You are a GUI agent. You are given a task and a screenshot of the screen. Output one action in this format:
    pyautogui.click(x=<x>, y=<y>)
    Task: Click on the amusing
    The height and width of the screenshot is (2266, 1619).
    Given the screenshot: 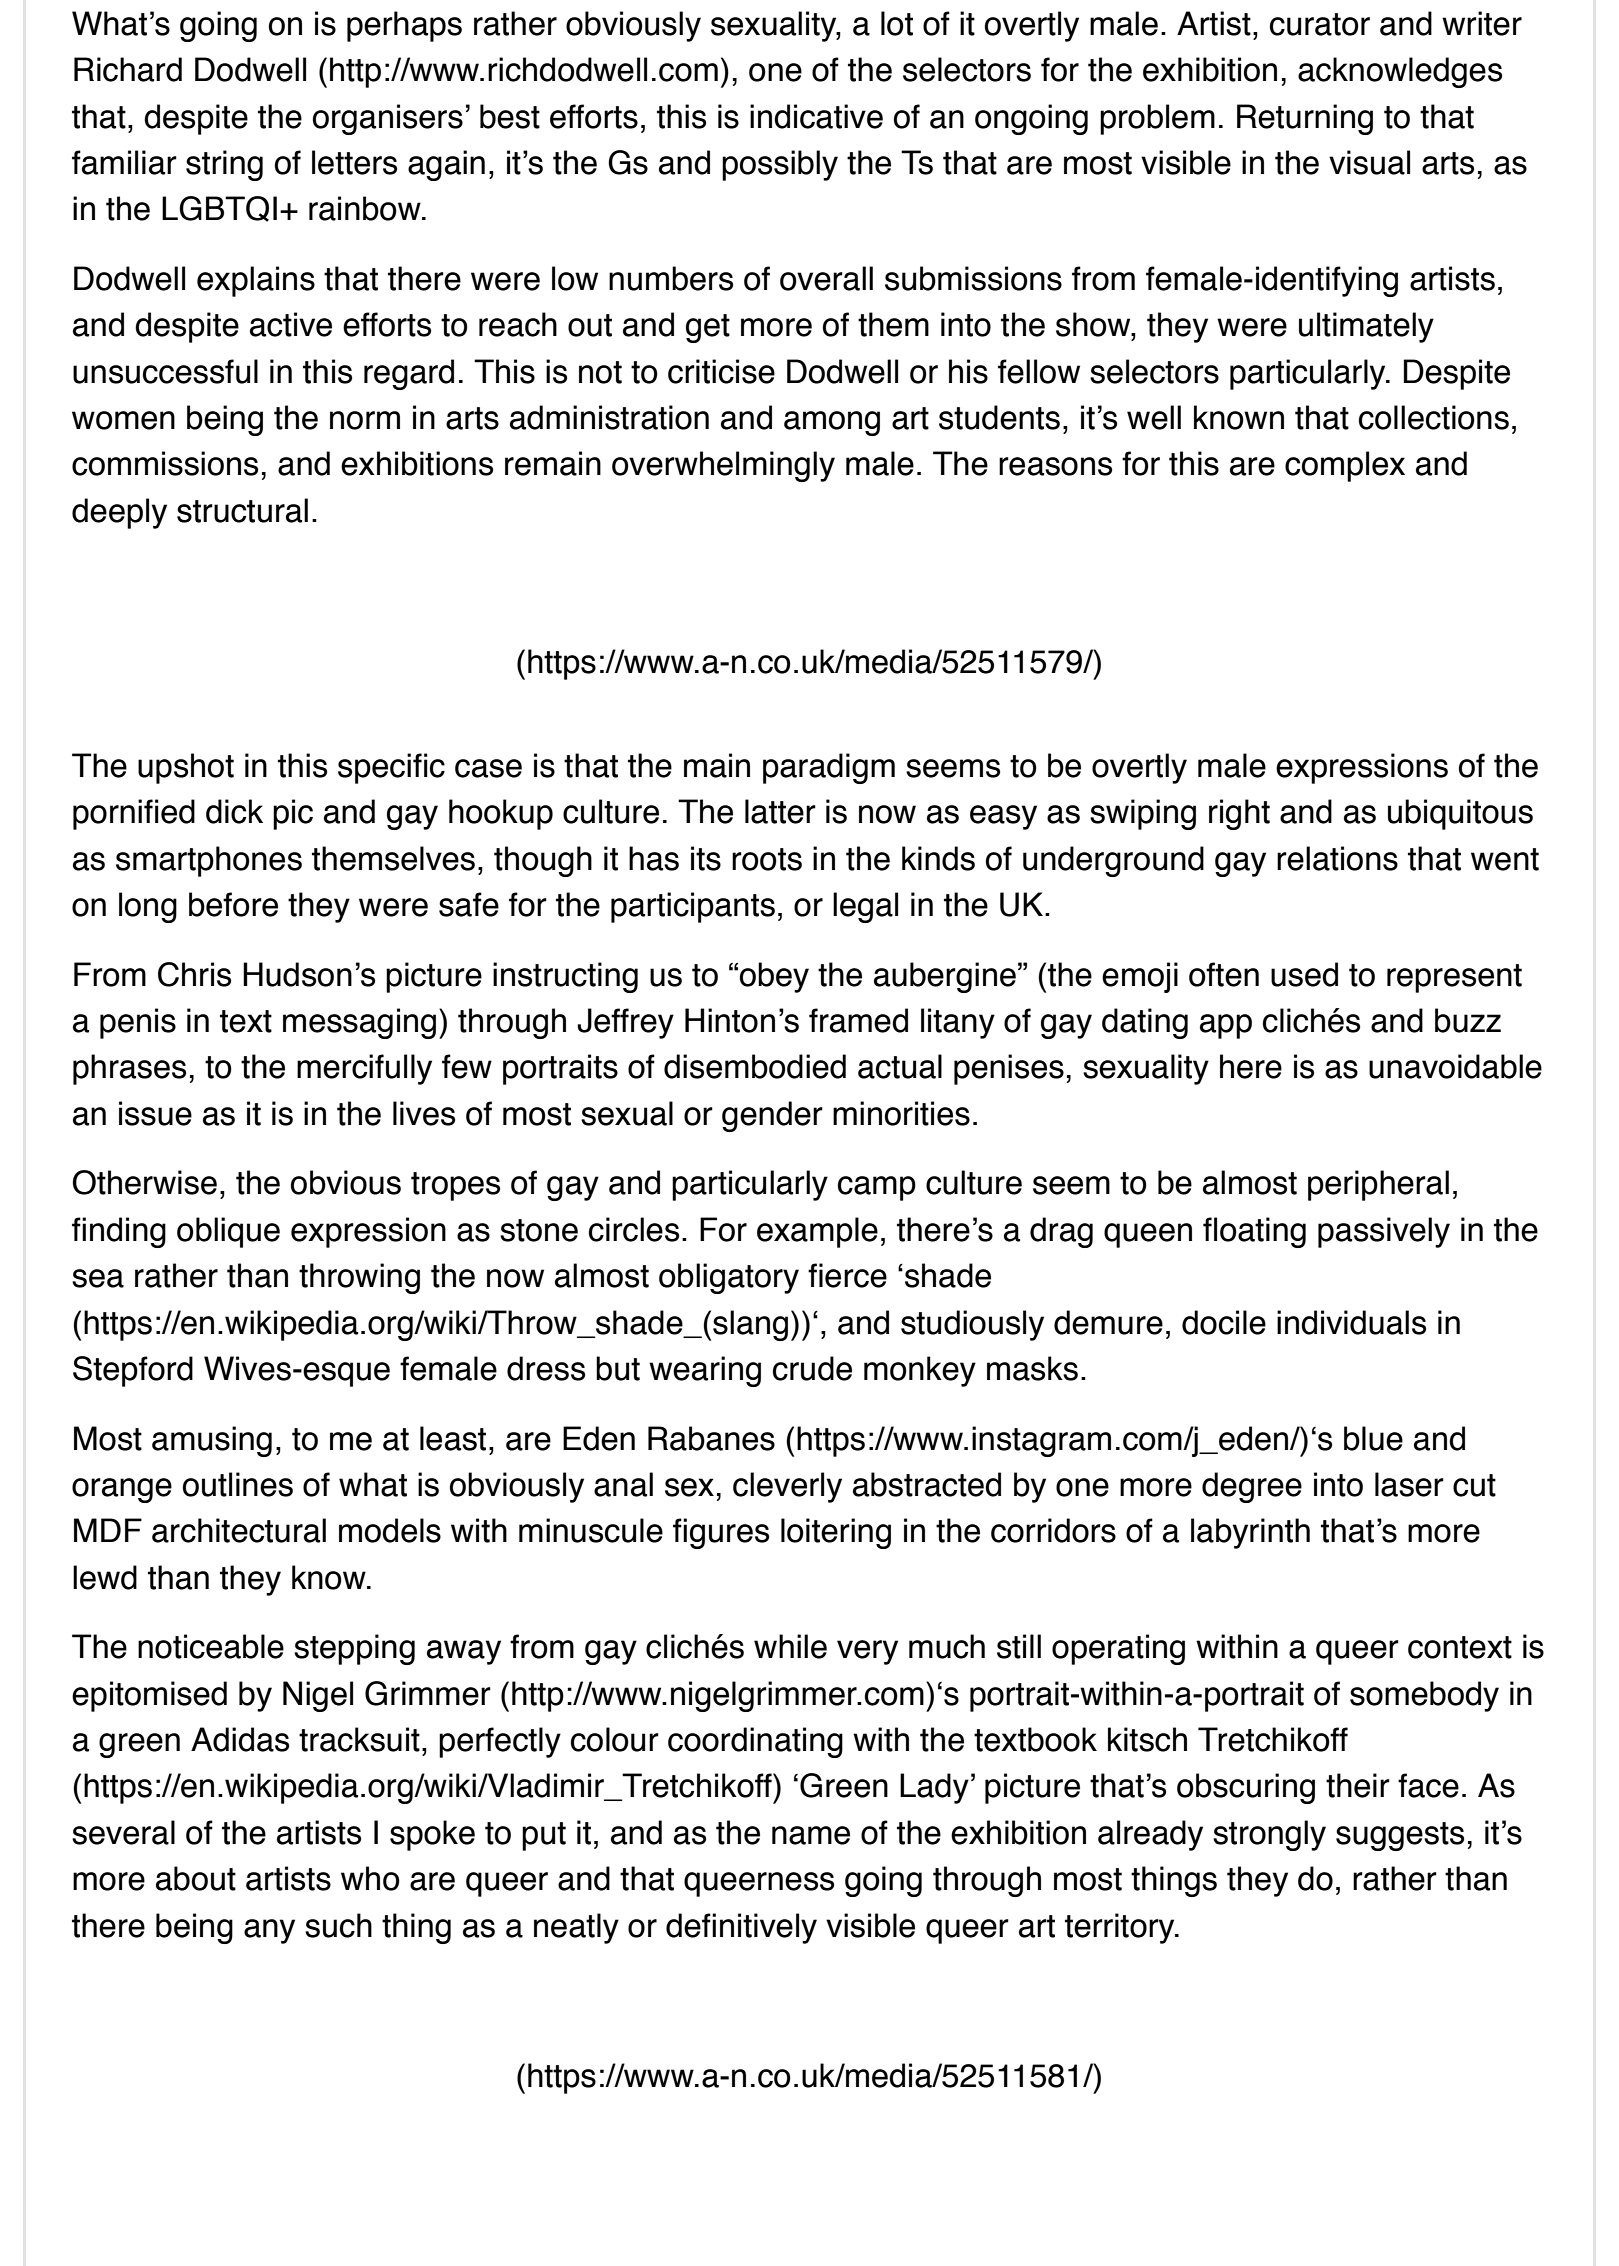 What is the action you would take?
    pyautogui.click(x=212, y=1441)
